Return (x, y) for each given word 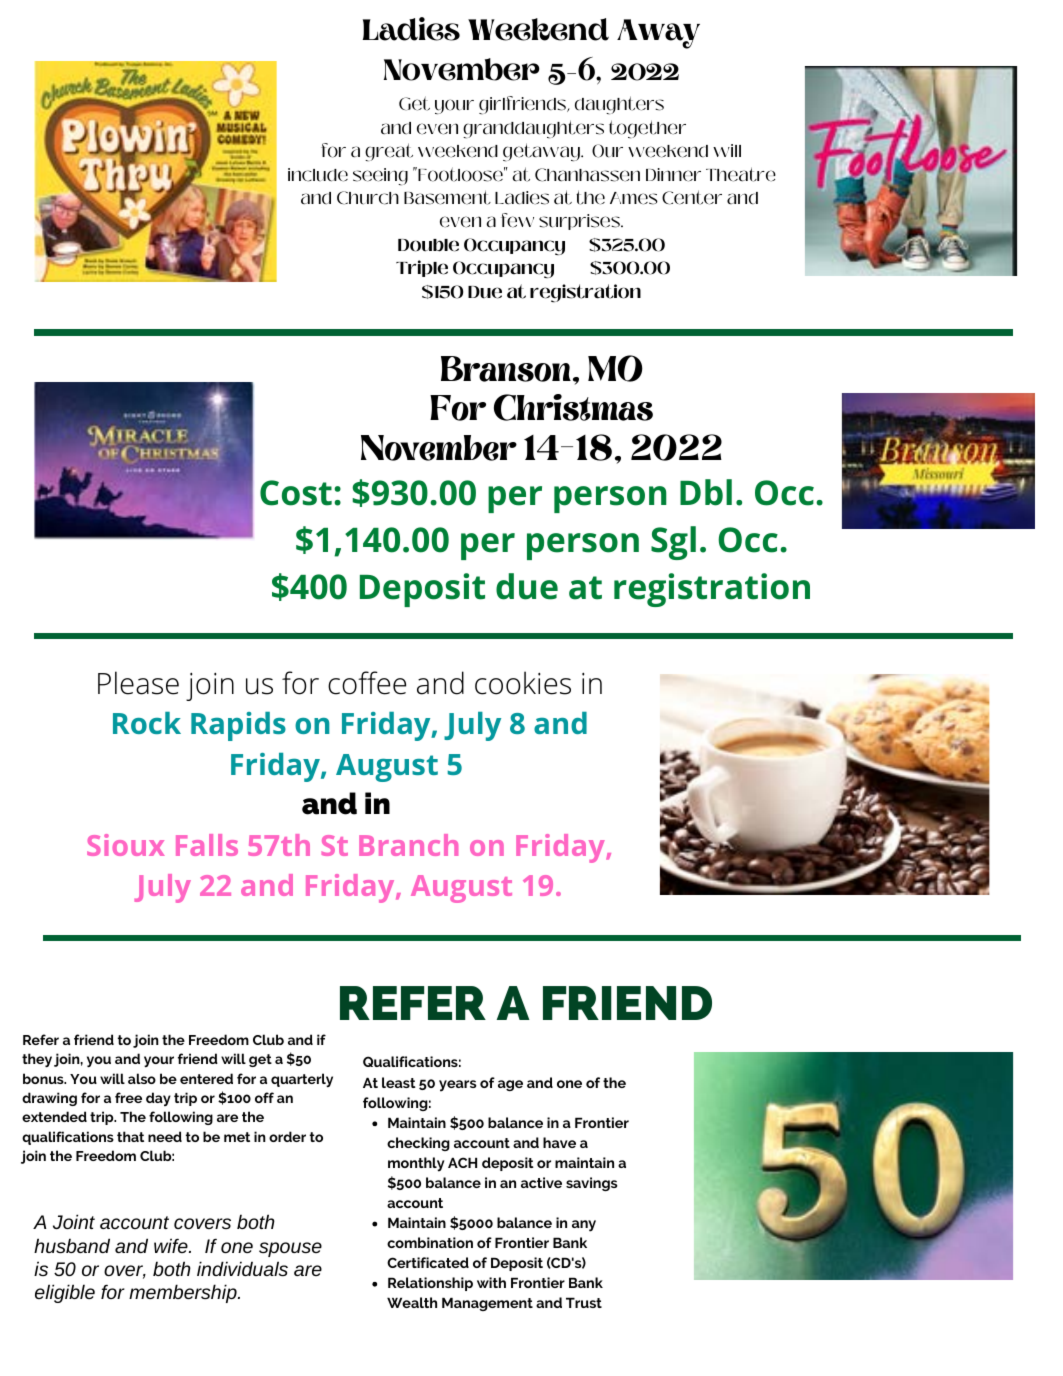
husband (72, 1245)
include (318, 175)
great (389, 152)
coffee (367, 683)
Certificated (428, 1262)
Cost (296, 493)
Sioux (126, 845)
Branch (408, 845)
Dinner (673, 175)
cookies (523, 683)
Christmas (573, 407)
